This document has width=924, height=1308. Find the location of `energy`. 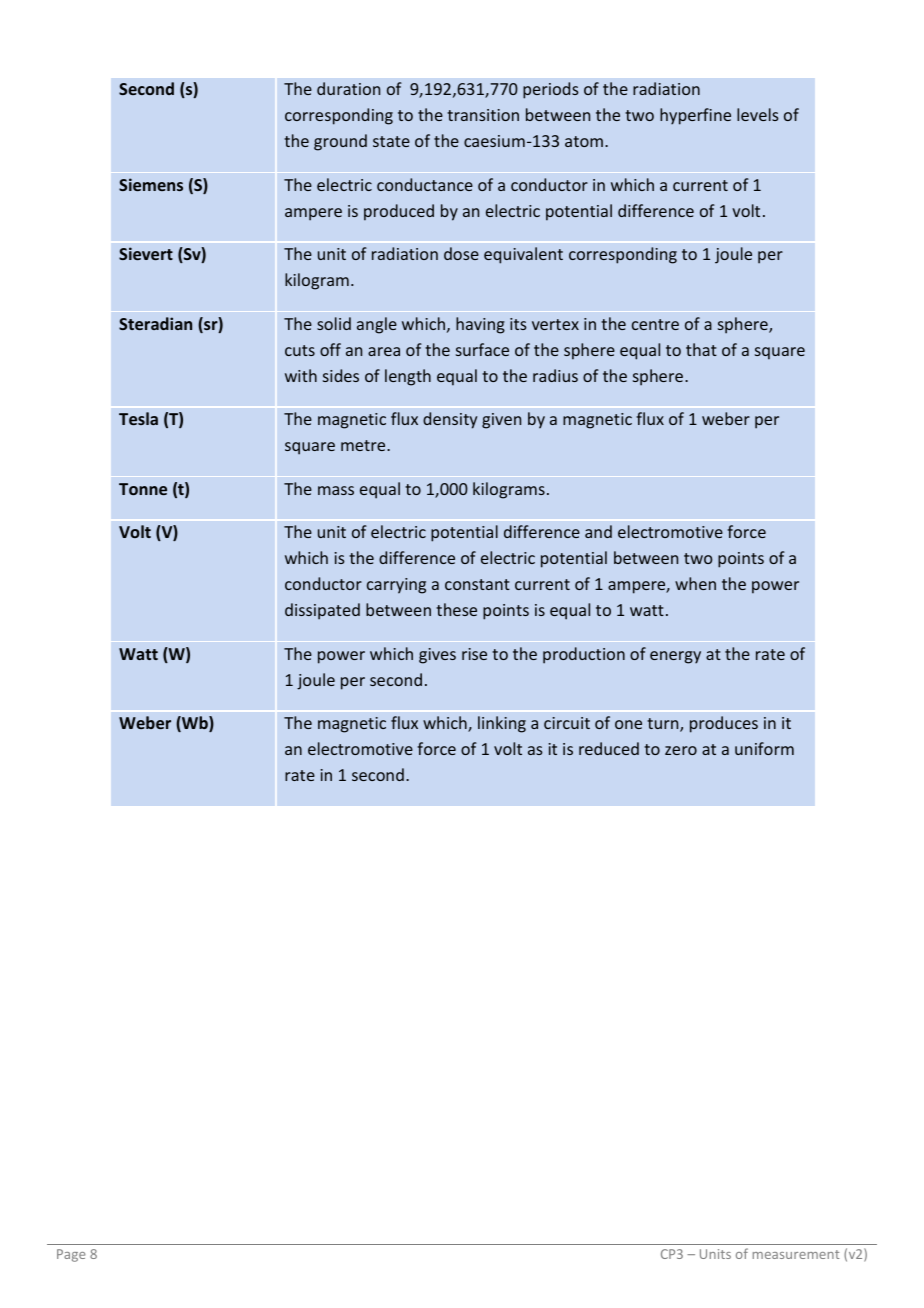

energy is located at coordinates (675, 657).
